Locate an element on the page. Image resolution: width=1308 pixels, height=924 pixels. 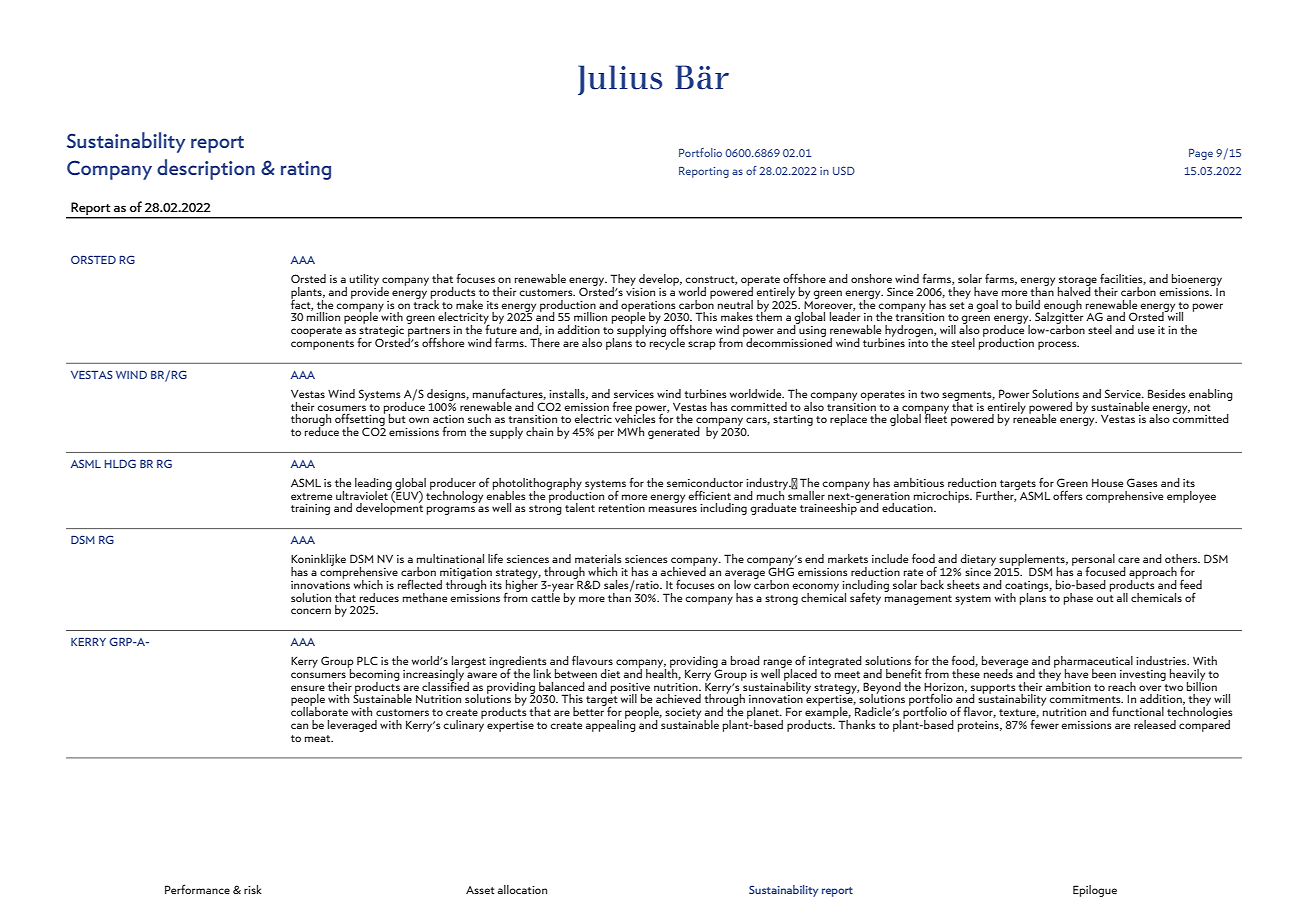
offers is located at coordinates (1068, 495).
